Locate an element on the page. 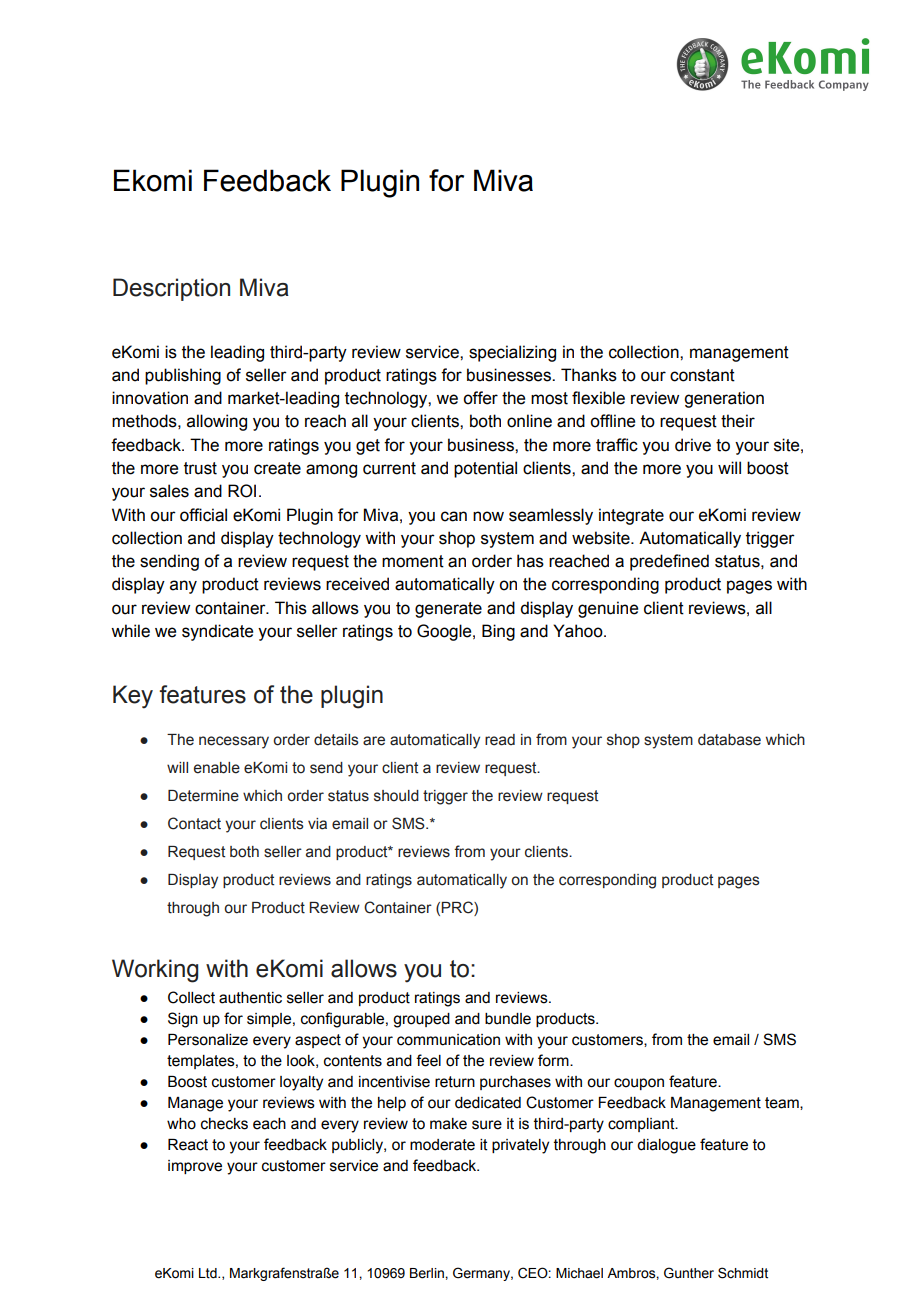  database is located at coordinates (729, 740).
